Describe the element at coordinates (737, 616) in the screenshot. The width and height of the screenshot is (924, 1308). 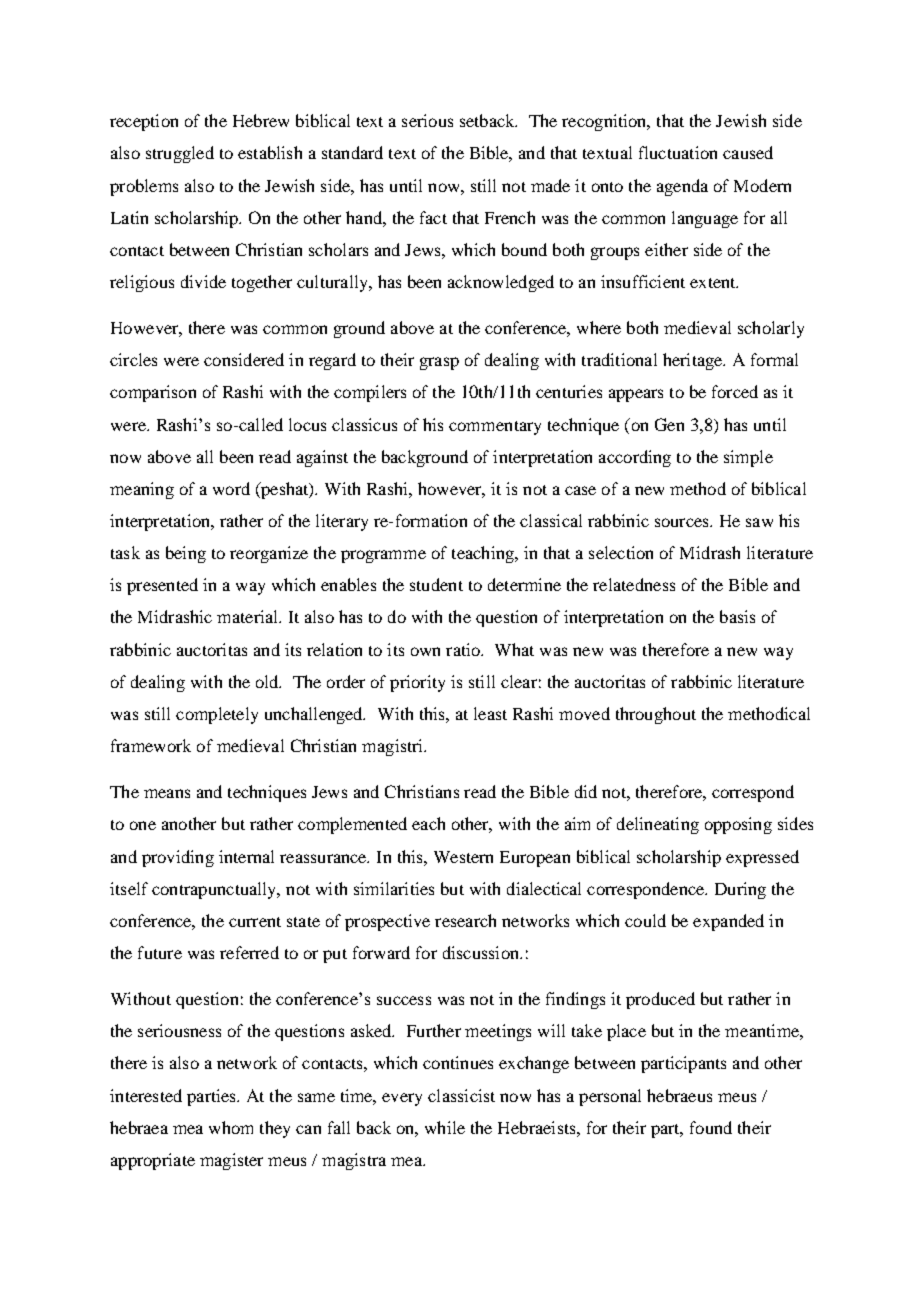
I see `basis` at that location.
